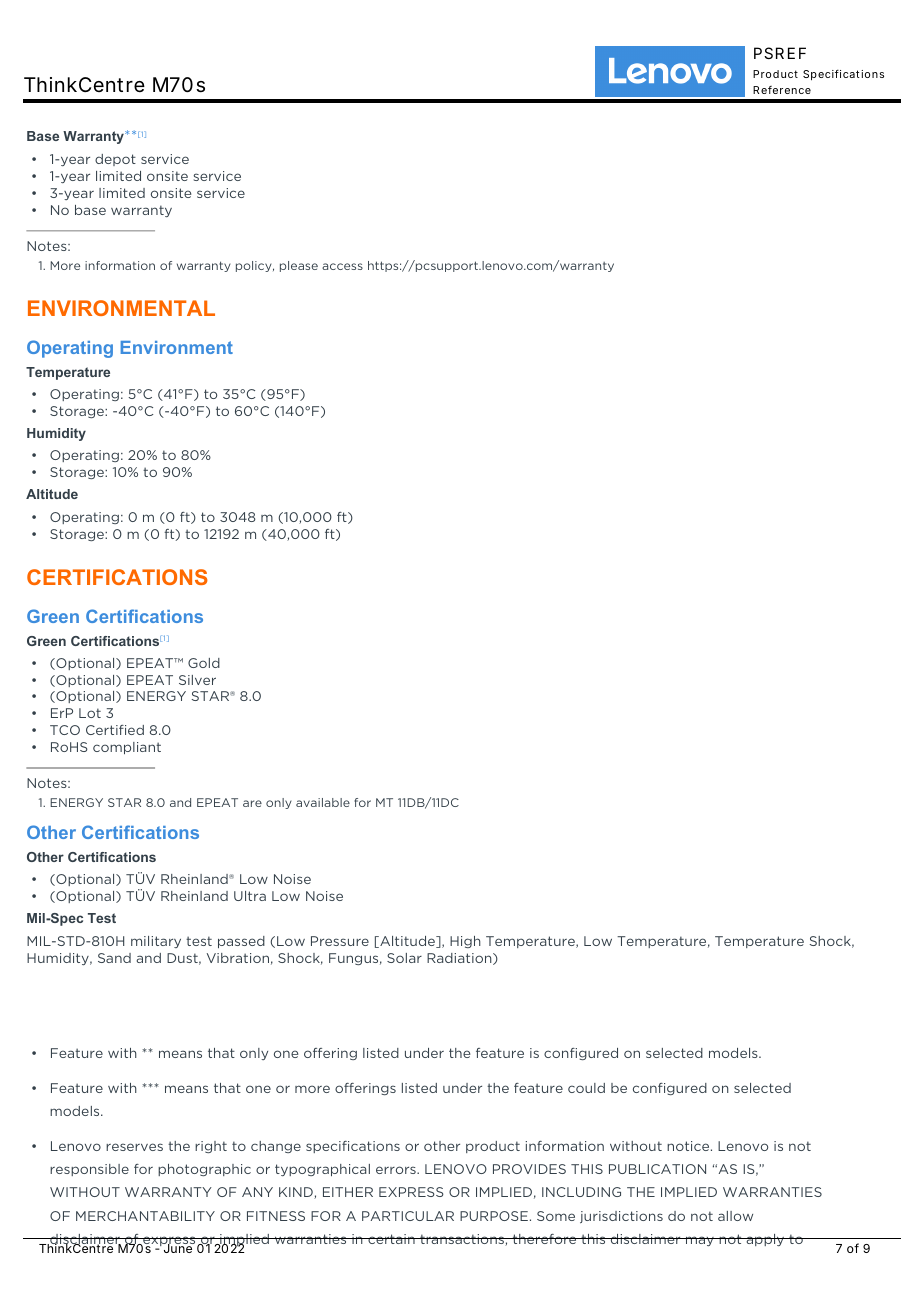 This screenshot has width=924, height=1308. I want to click on military, so click(156, 942).
